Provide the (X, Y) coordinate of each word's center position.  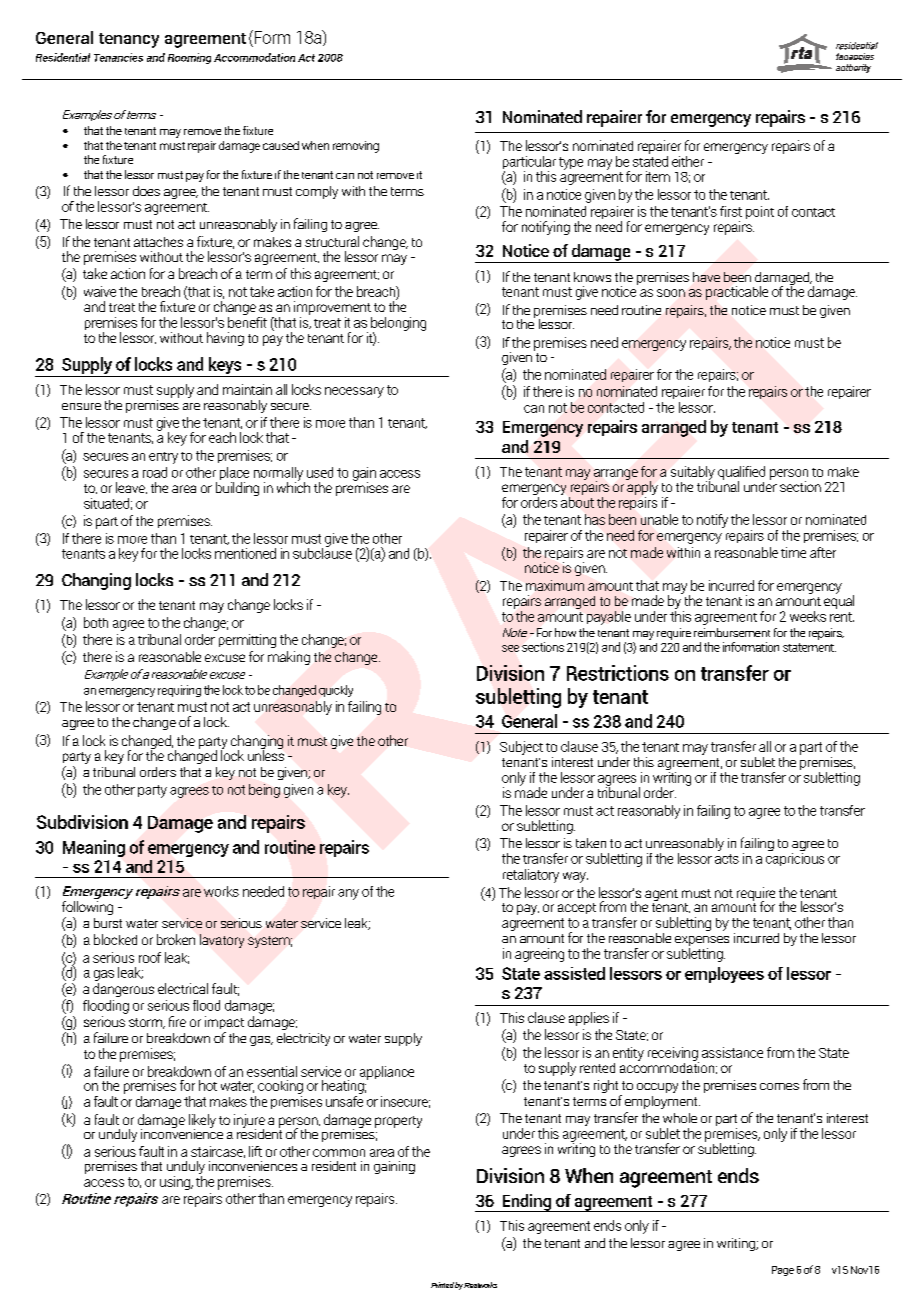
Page (783, 1271)
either (688, 161)
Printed (442, 1285)
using (176, 1183)
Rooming (189, 58)
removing (356, 147)
